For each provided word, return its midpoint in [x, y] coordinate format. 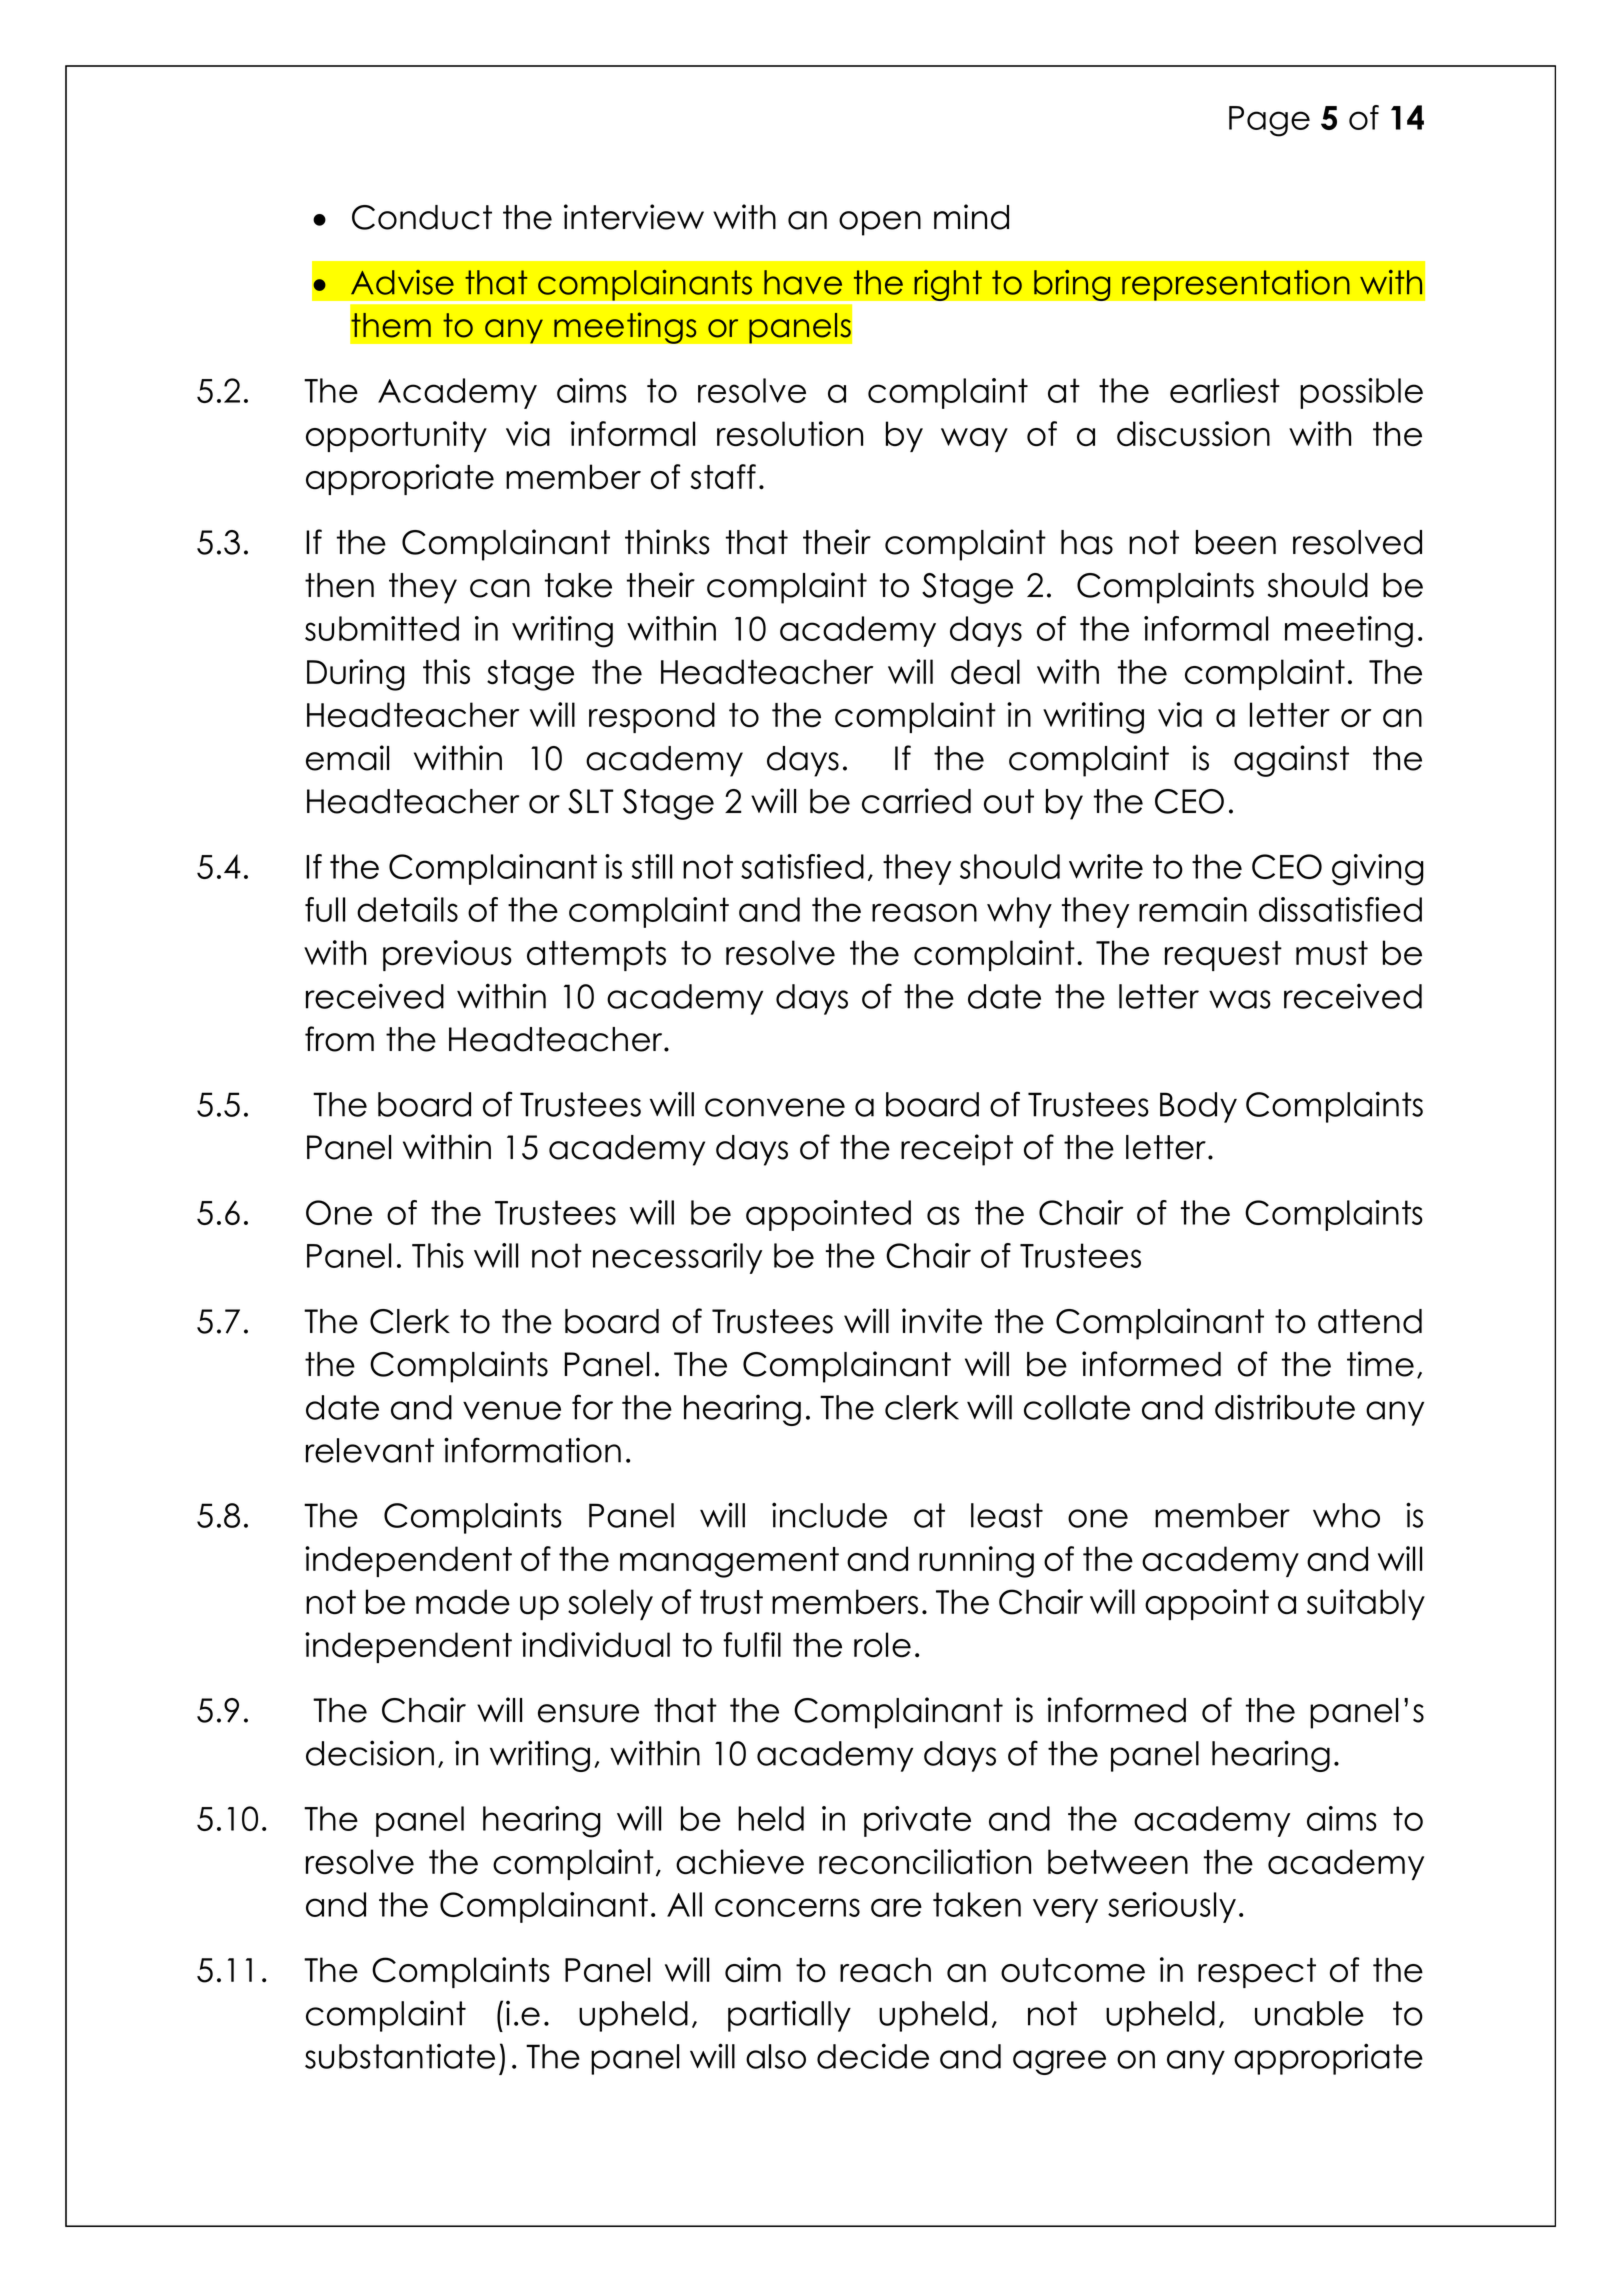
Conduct [422, 217]
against [1291, 761]
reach [885, 1970]
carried [916, 801]
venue [512, 1410]
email [347, 758]
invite [942, 1321]
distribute [1285, 1407]
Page [1269, 121]
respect [1257, 1973]
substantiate [400, 2056]
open [880, 223]
